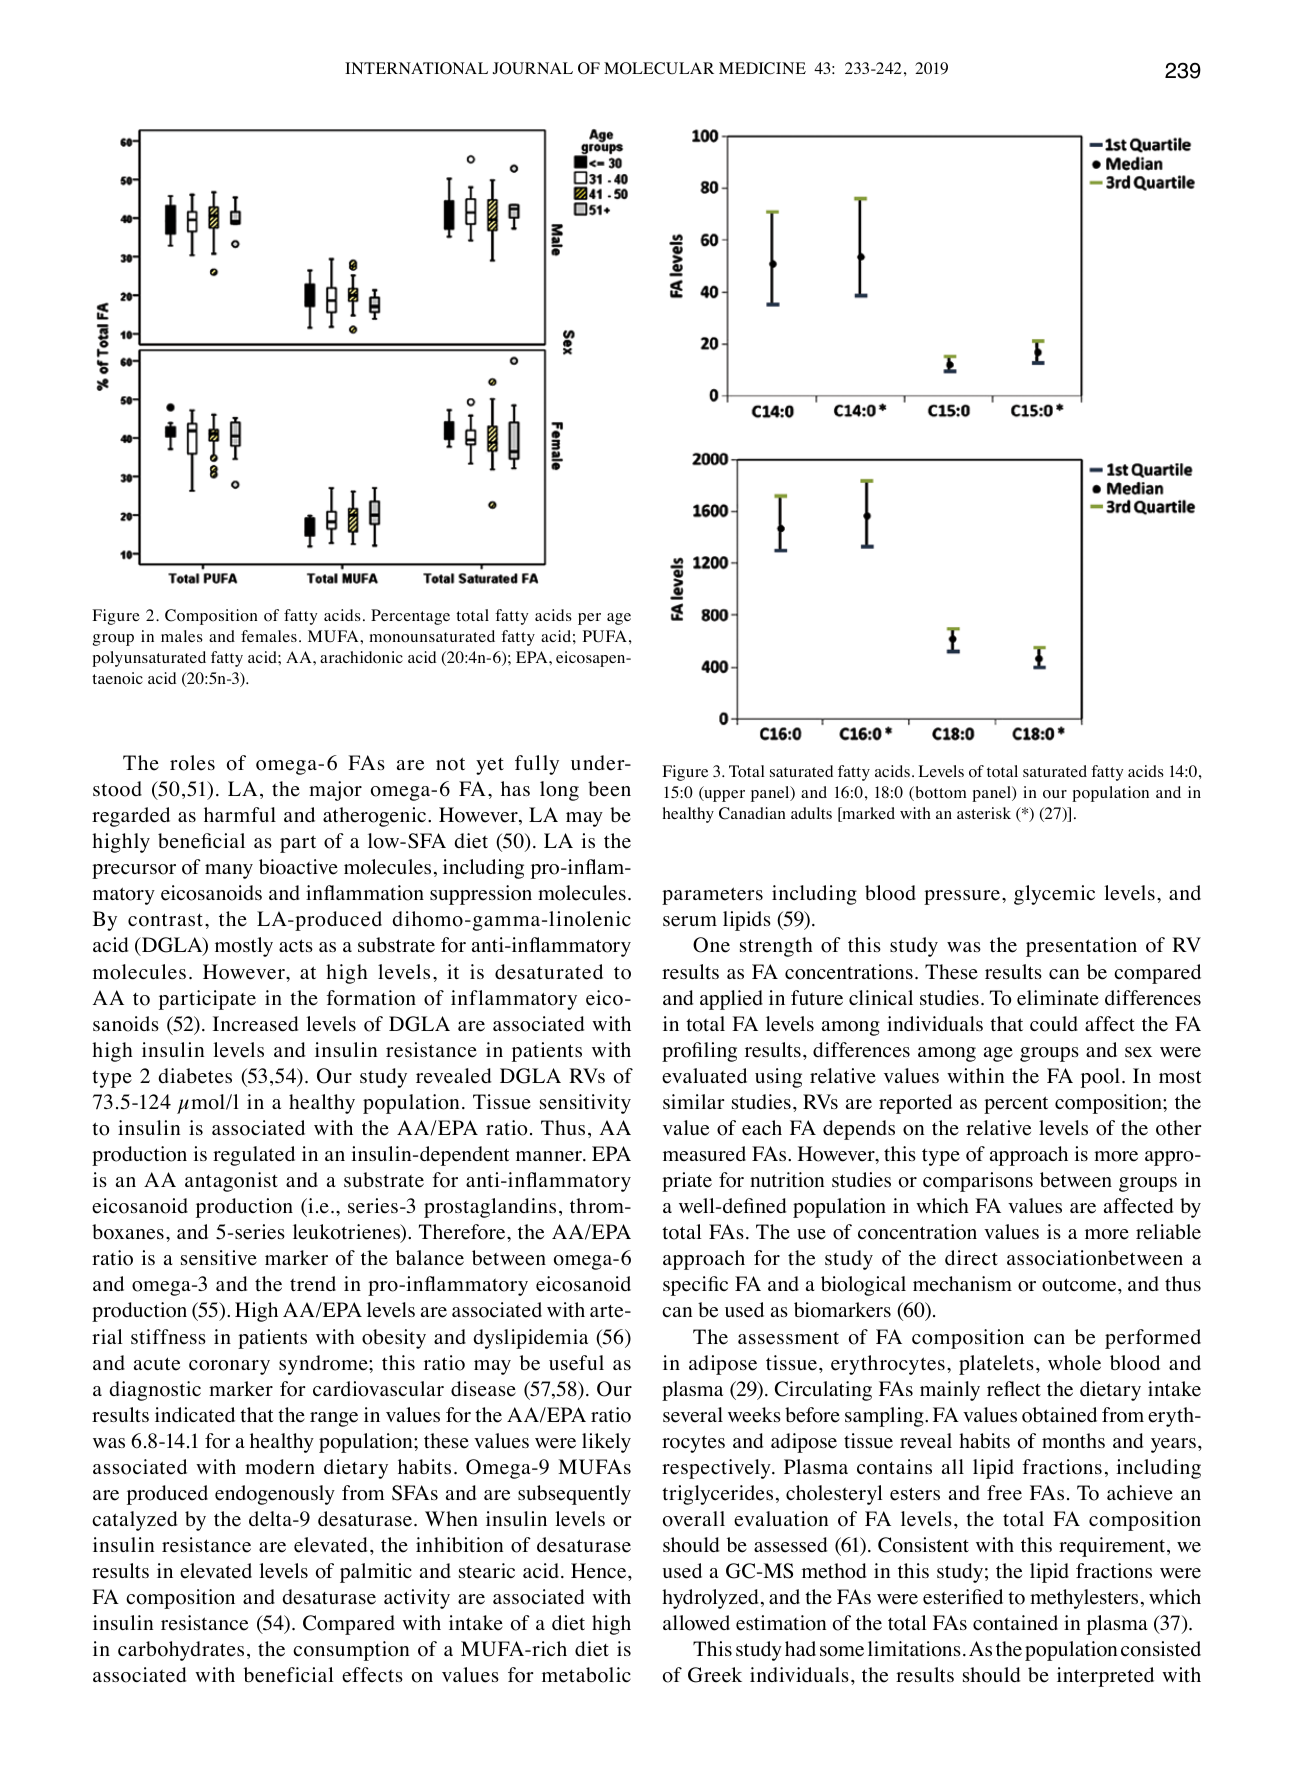 The image size is (1294, 1786). What do you see at coordinates (712, 896) in the document?
I see `parameters` at bounding box center [712, 896].
